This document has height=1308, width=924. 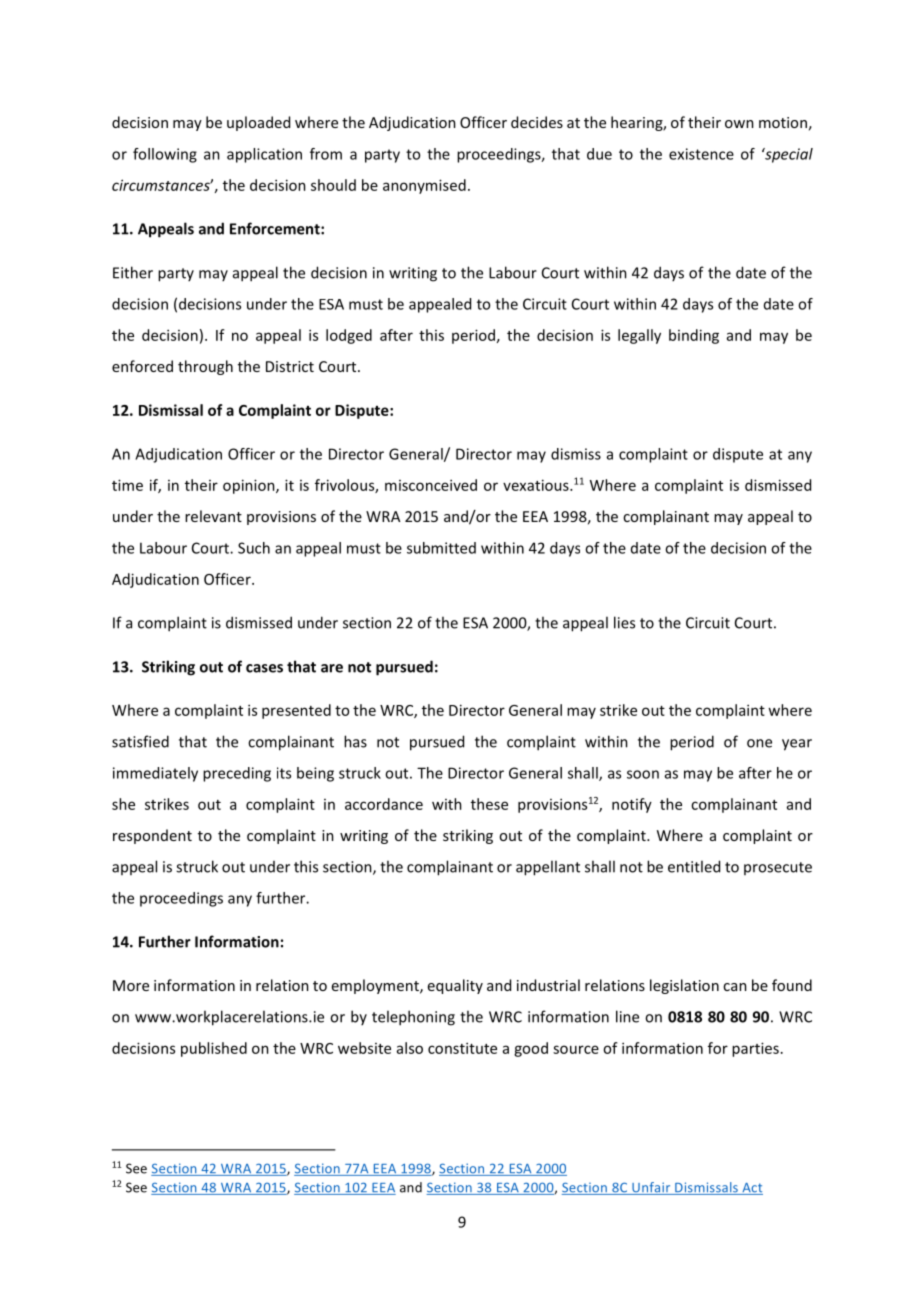 What do you see at coordinates (214, 1049) in the document?
I see `published` at bounding box center [214, 1049].
